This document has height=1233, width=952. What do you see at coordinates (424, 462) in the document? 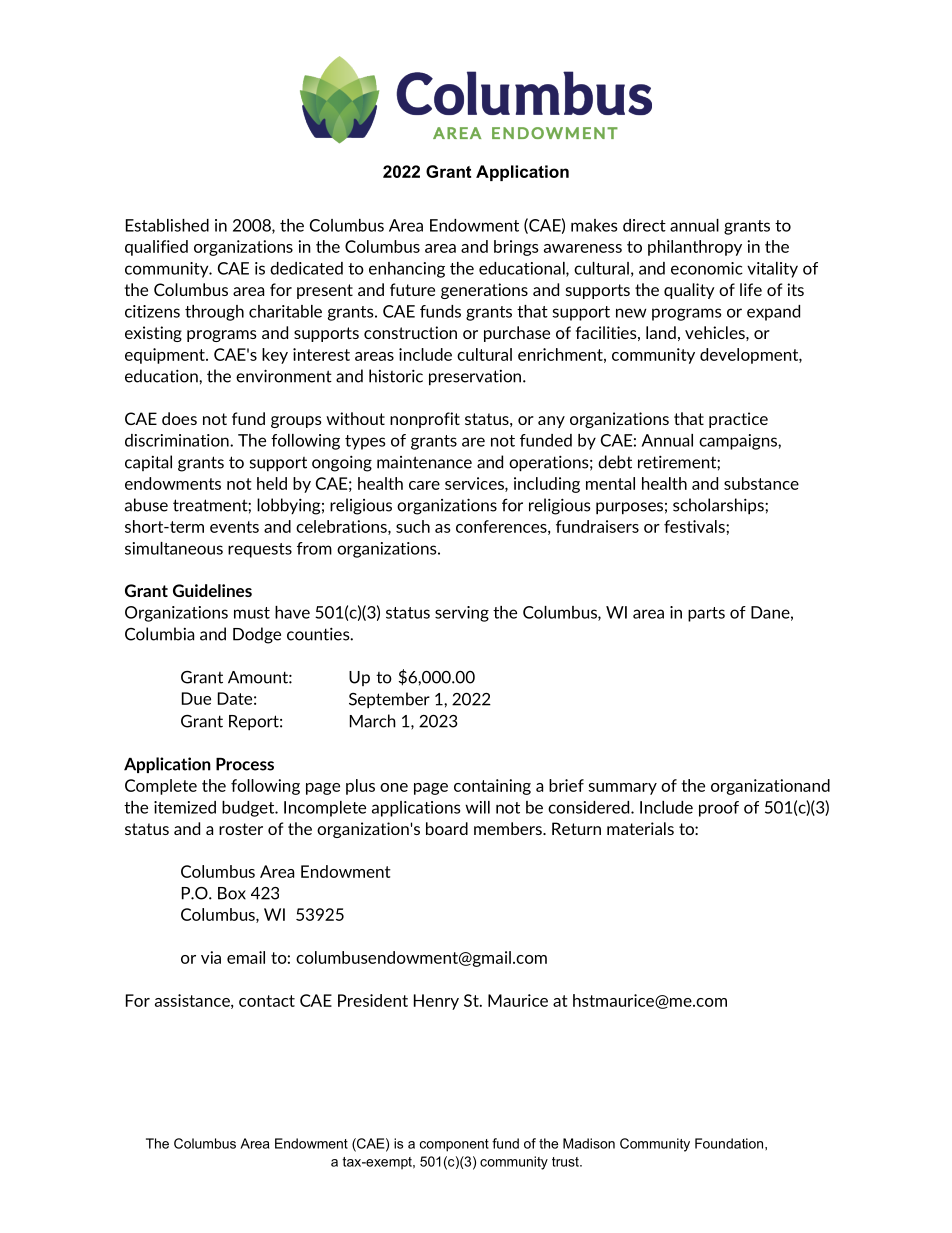
I see `maintenance` at bounding box center [424, 462].
